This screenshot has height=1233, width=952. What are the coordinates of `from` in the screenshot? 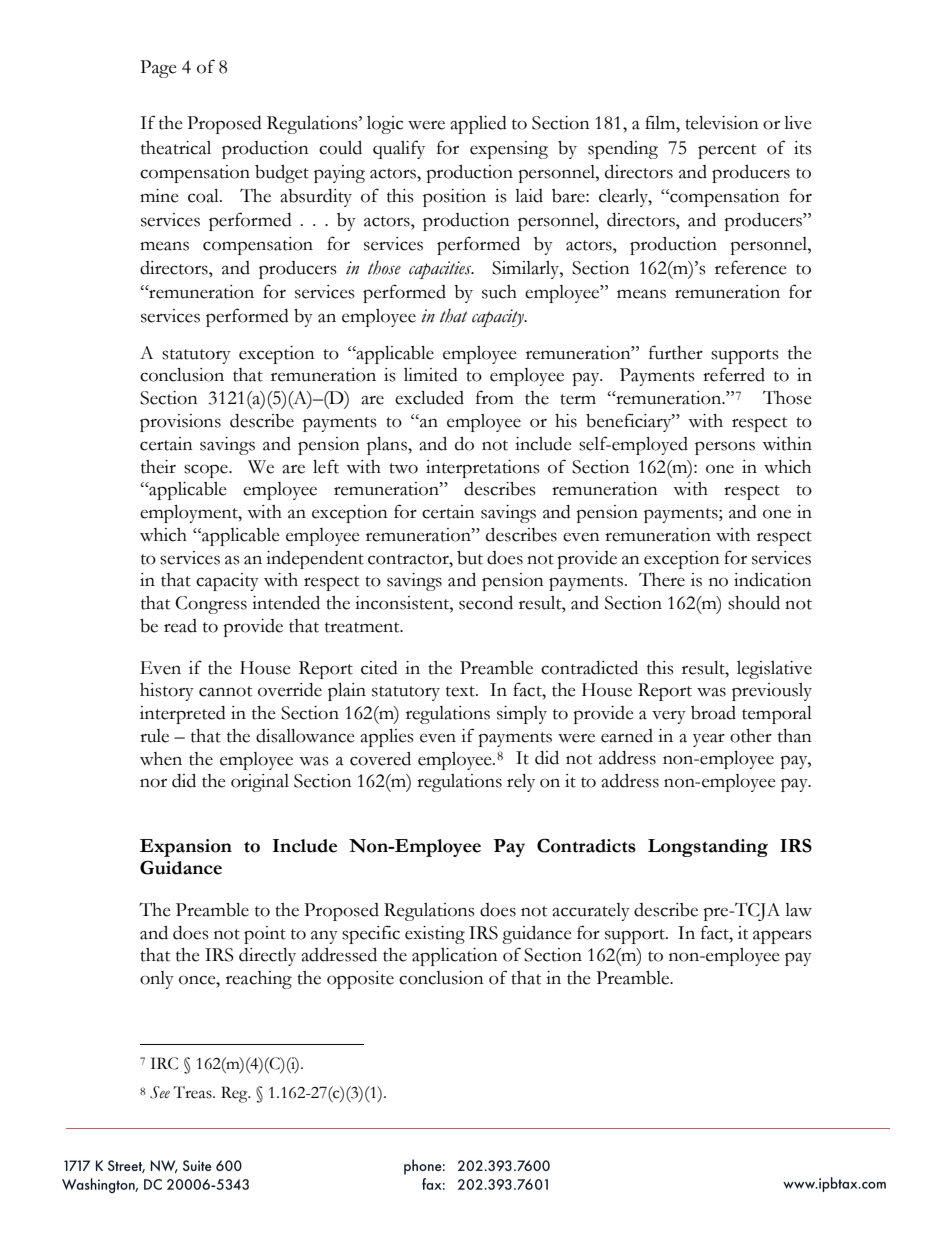 It's located at (495, 397).
